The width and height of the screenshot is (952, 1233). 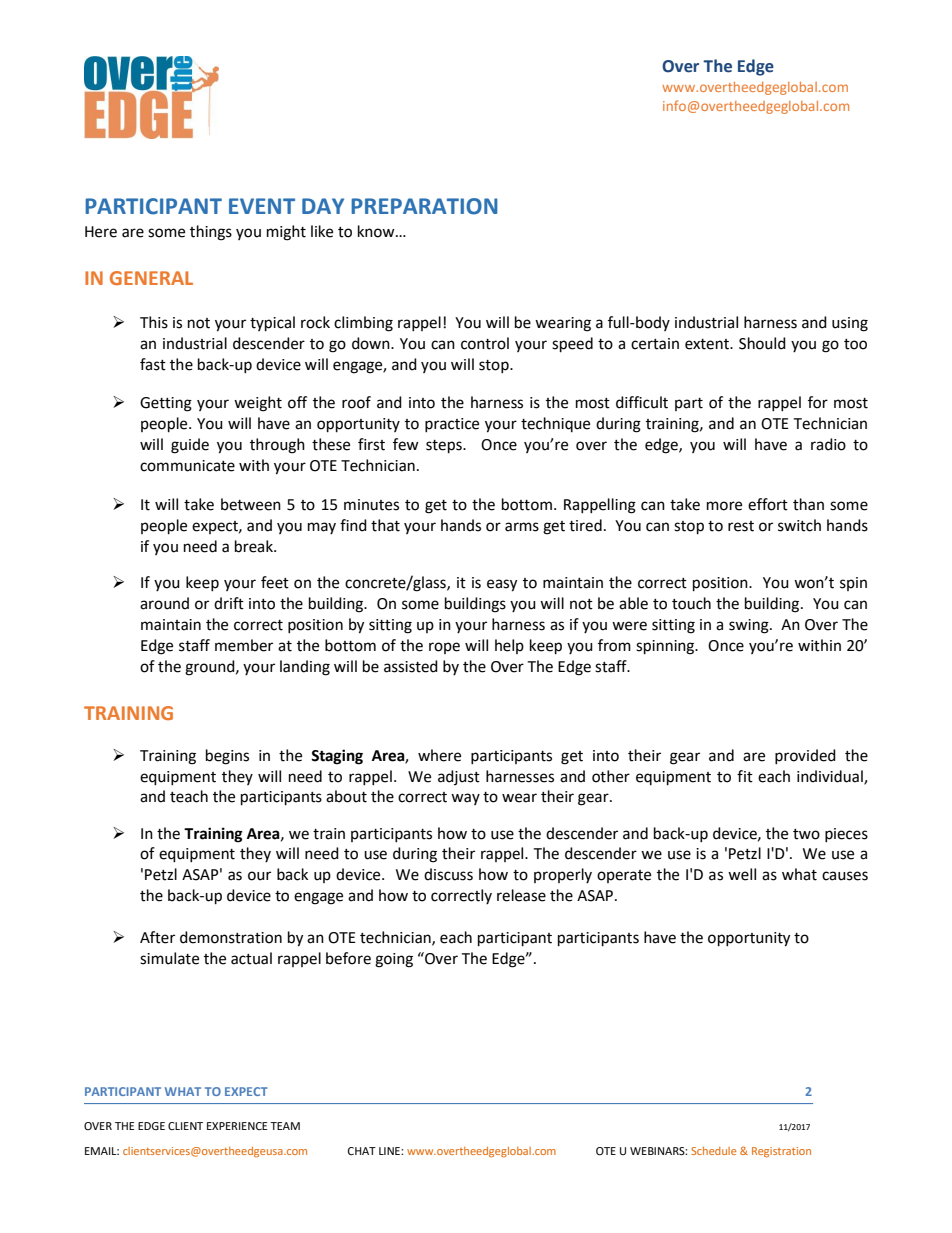 What do you see at coordinates (850, 324) in the screenshot?
I see `using` at bounding box center [850, 324].
